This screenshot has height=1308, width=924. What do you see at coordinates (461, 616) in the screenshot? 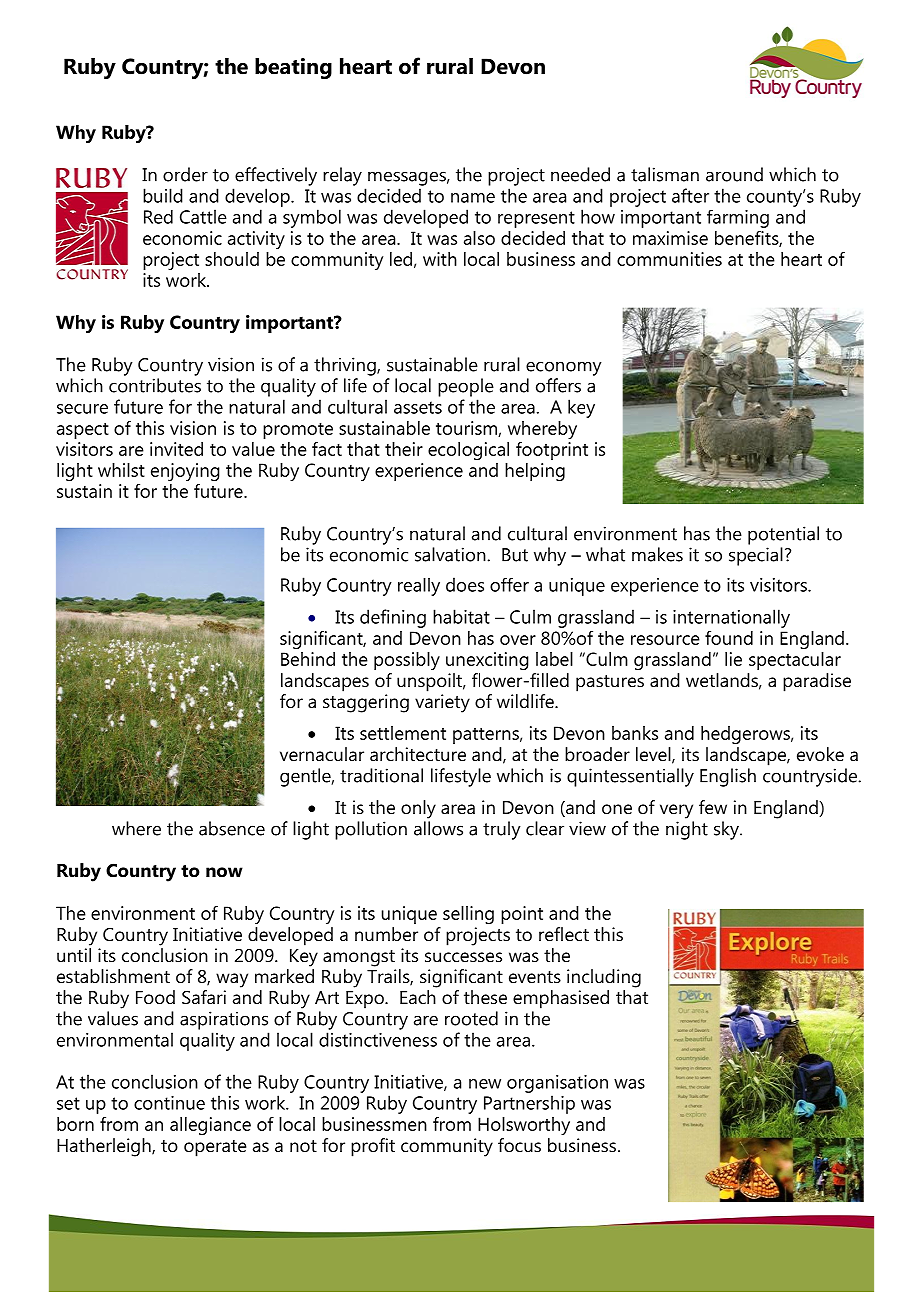
I see `habitat` at bounding box center [461, 616].
